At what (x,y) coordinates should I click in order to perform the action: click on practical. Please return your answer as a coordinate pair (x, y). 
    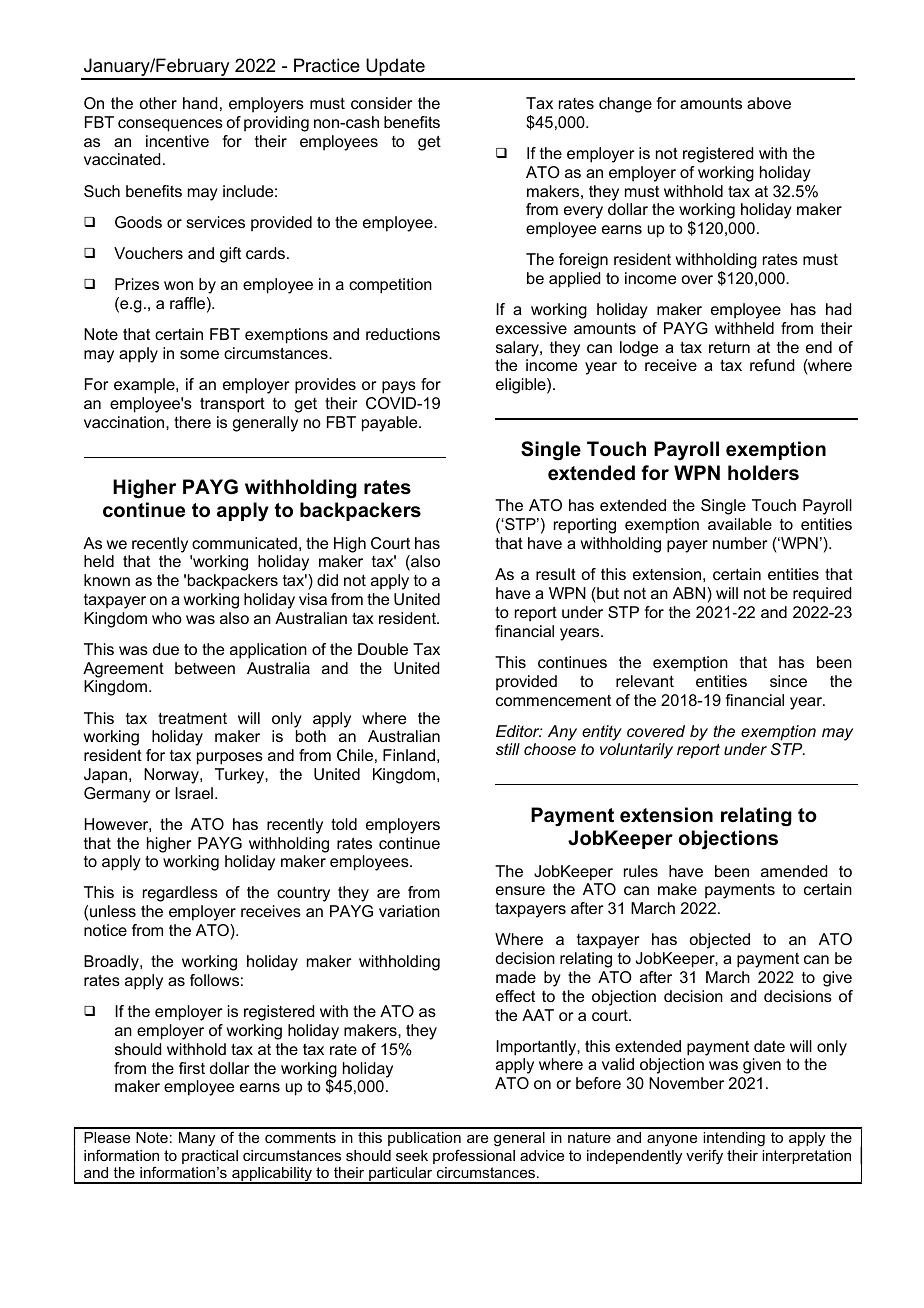
    Looking at the image, I should click on (210, 1157).
